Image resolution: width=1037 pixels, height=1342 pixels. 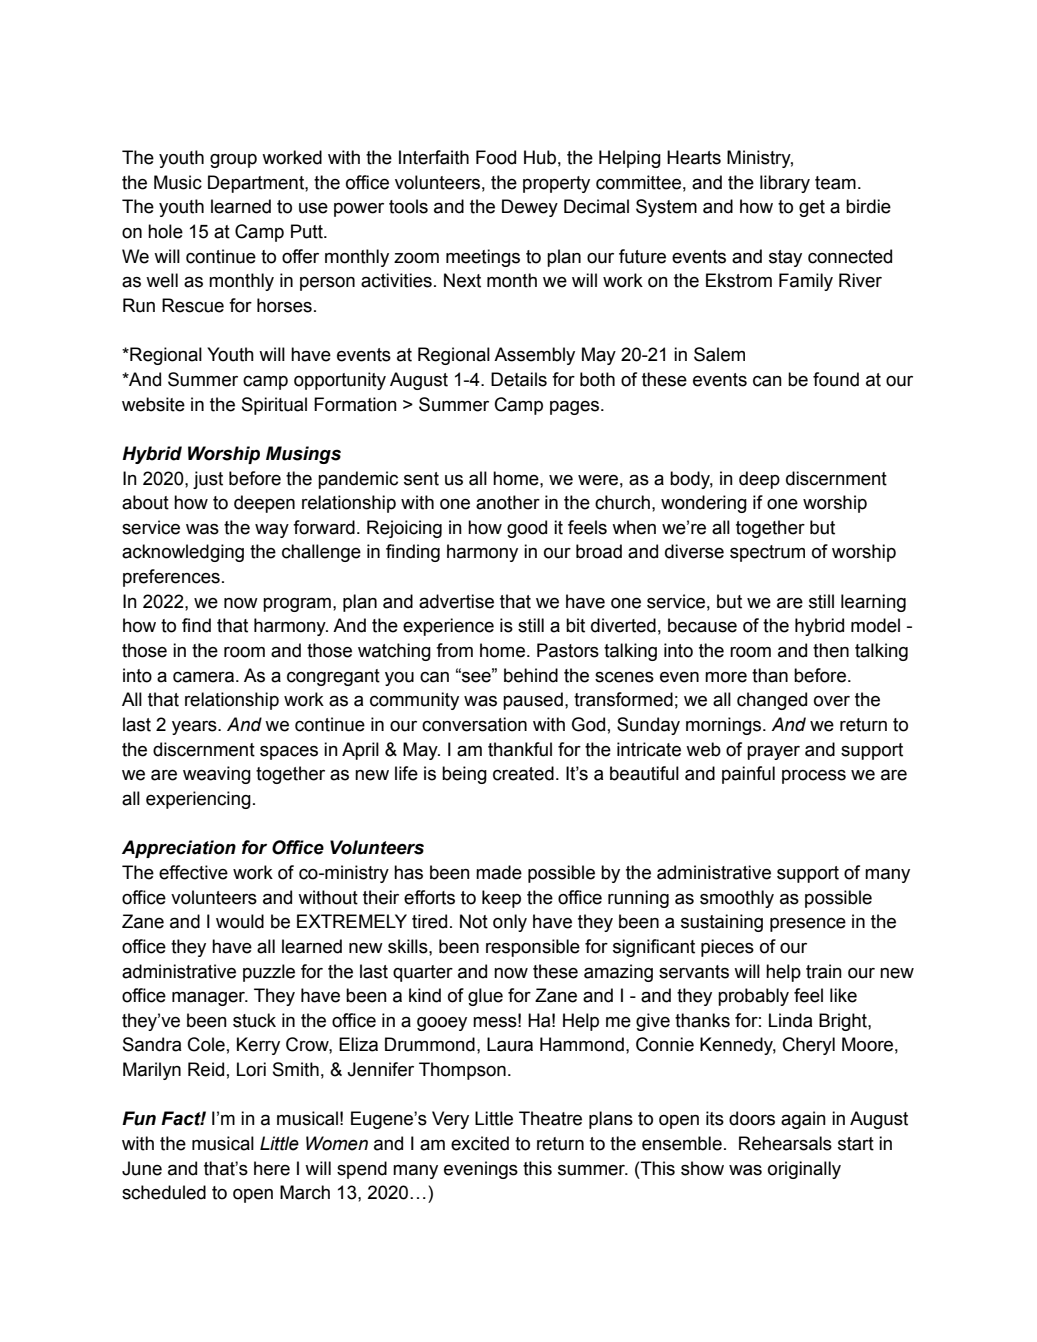 What do you see at coordinates (519, 379) in the screenshot?
I see `Details` at bounding box center [519, 379].
